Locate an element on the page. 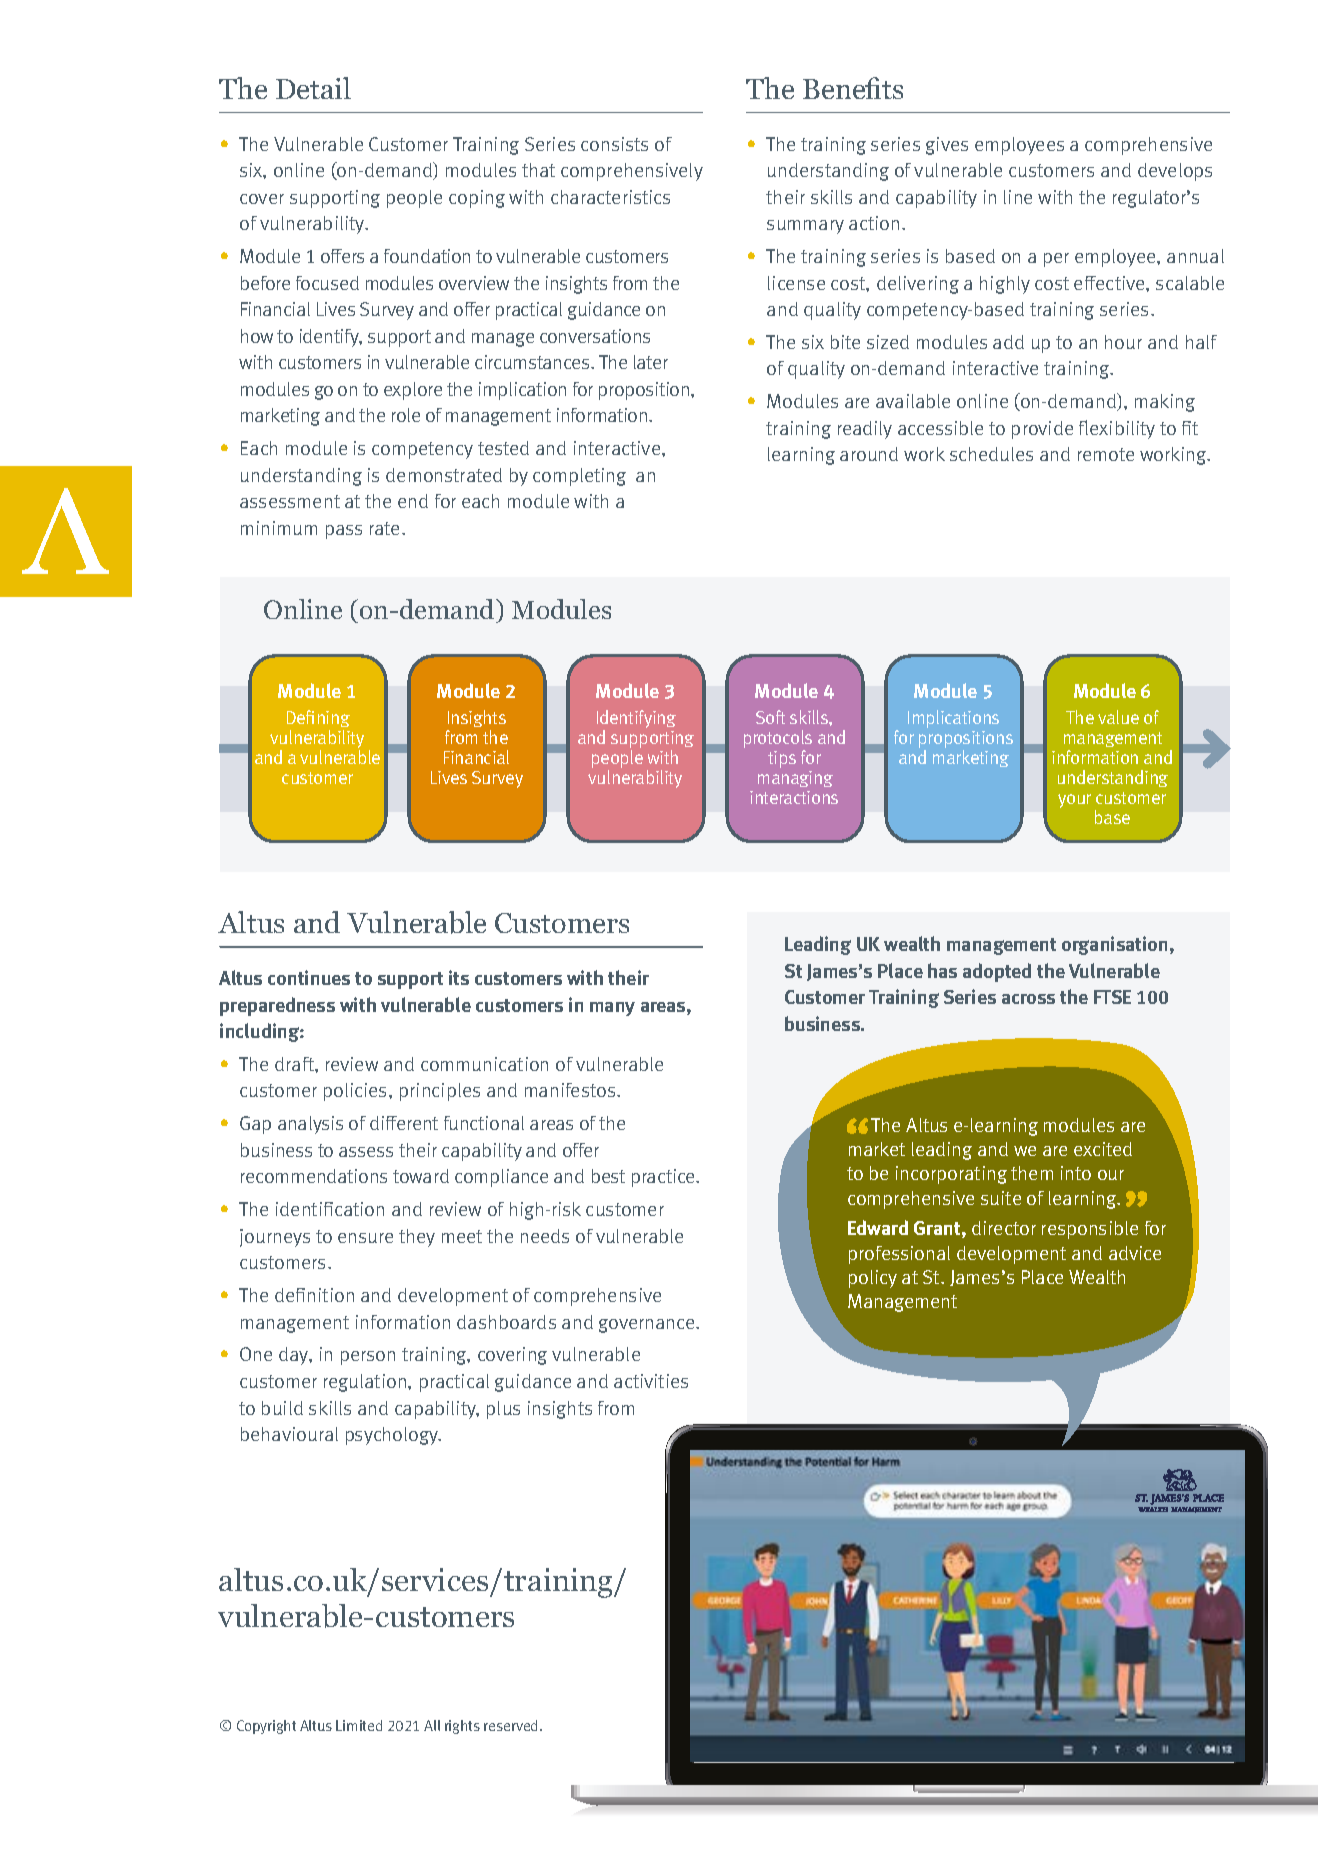  organisation is located at coordinates (1114, 945).
